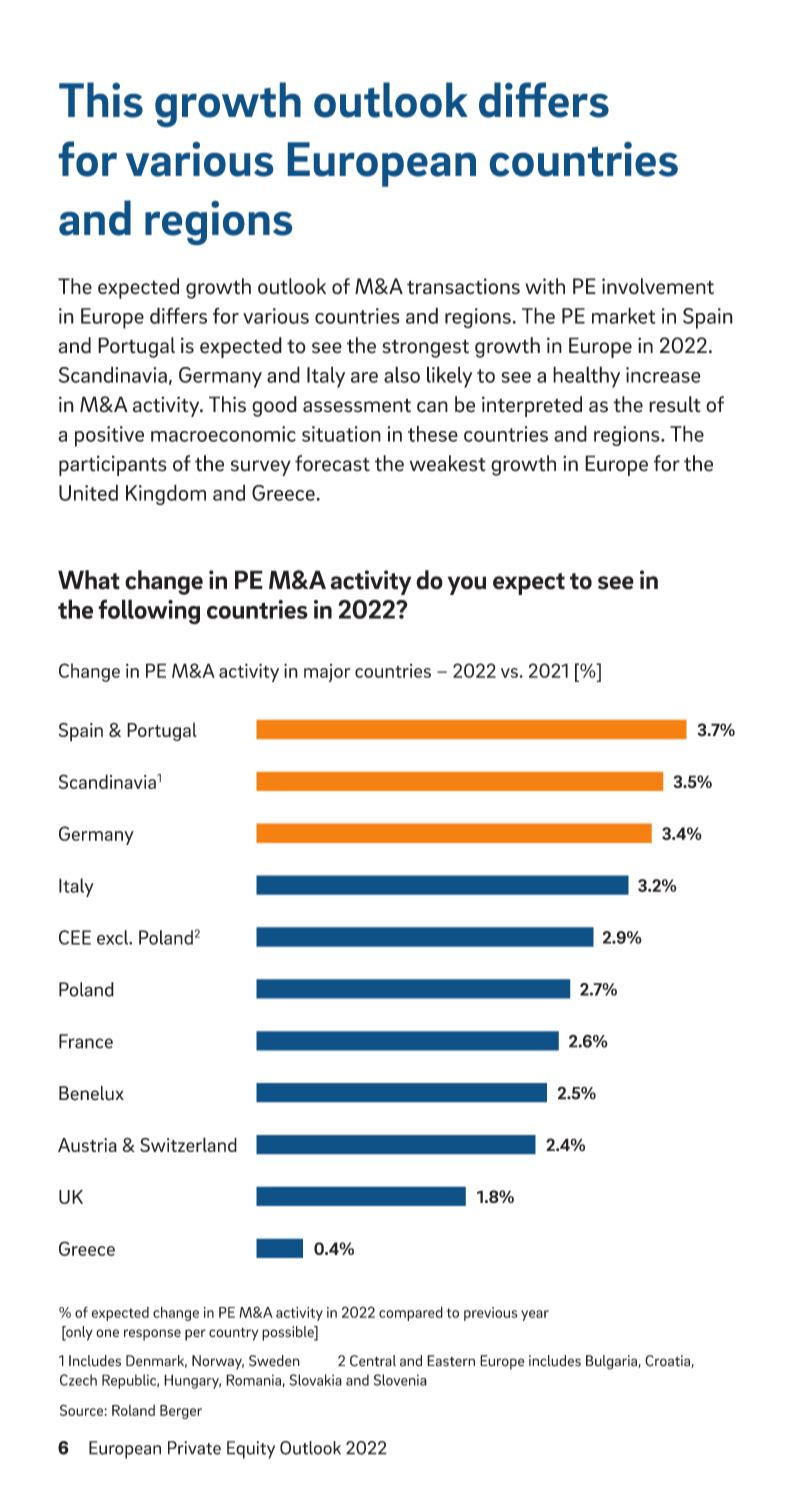  I want to click on you, so click(467, 585).
